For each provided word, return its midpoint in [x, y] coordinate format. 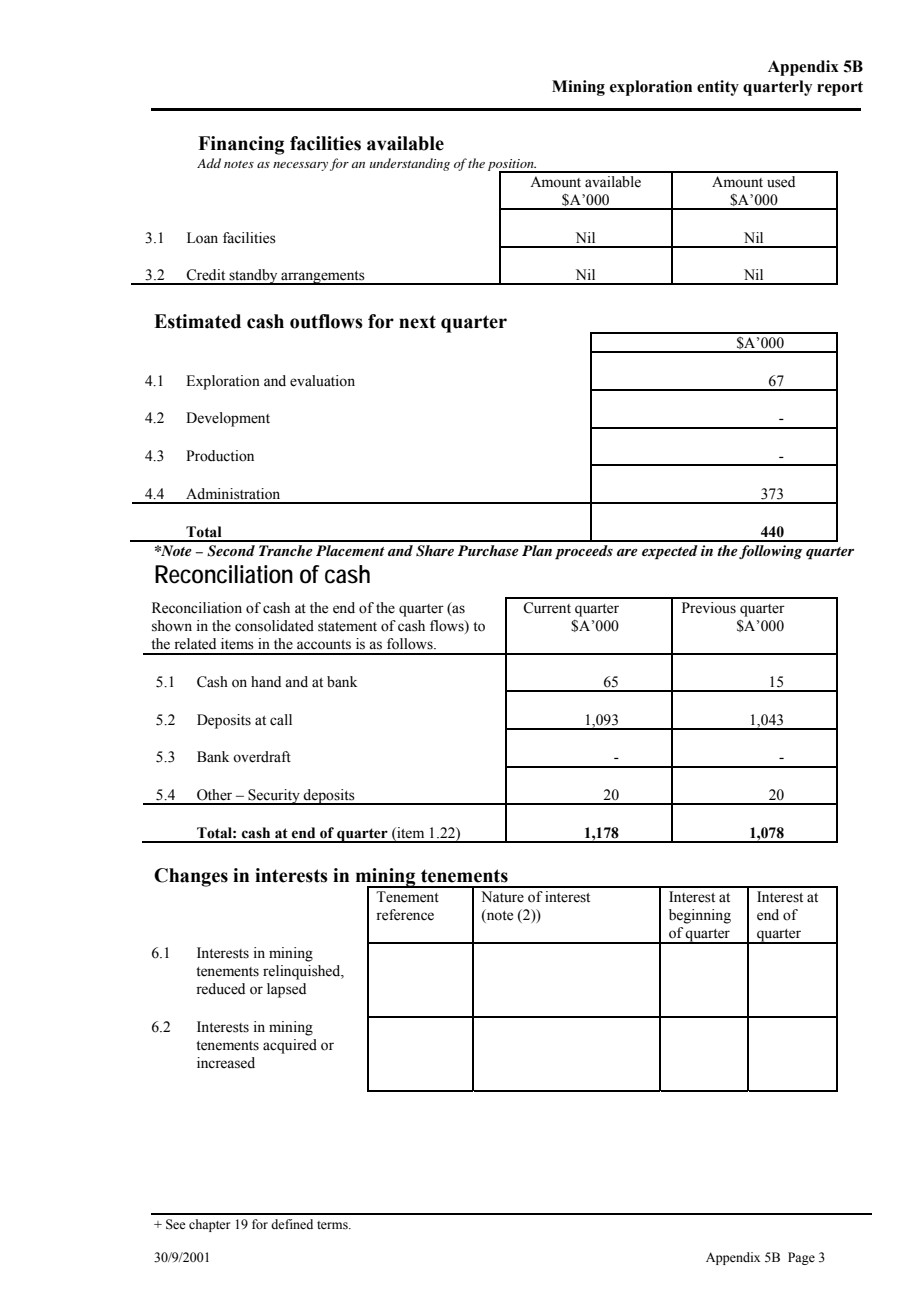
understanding [410, 164]
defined [292, 1224]
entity [718, 88]
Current [547, 608]
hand [266, 681]
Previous [709, 608]
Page [801, 1258]
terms [333, 1225]
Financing [241, 145]
